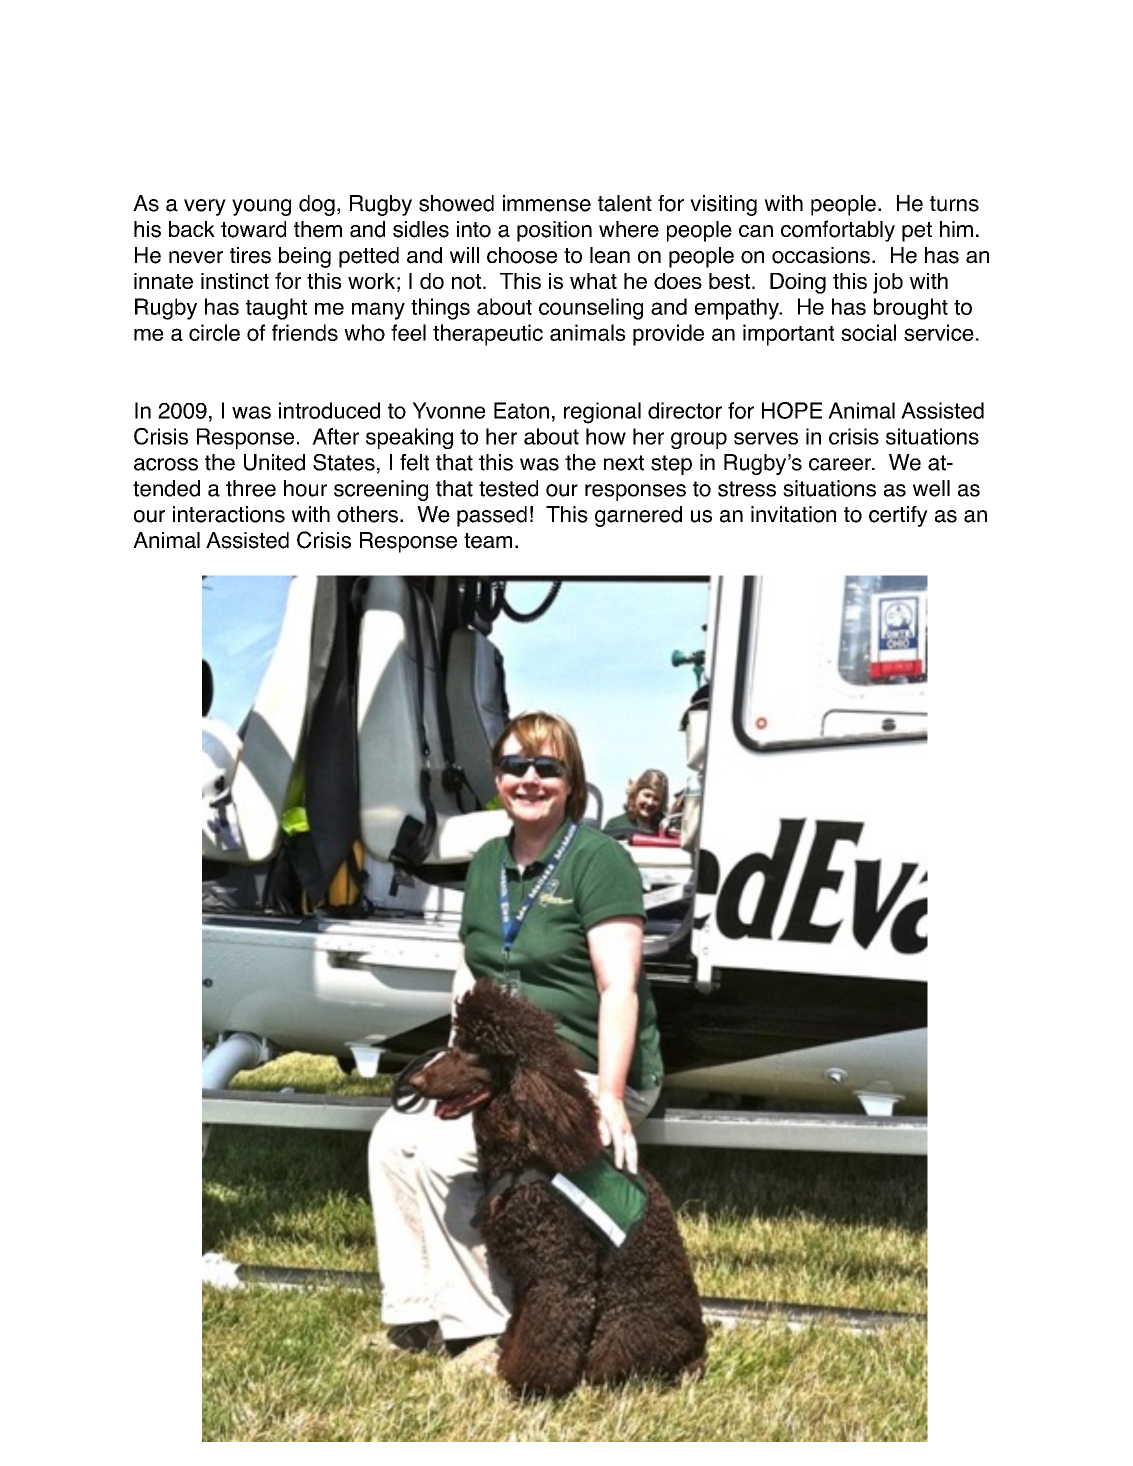  What do you see at coordinates (521, 410) in the screenshot?
I see `Eaton` at bounding box center [521, 410].
